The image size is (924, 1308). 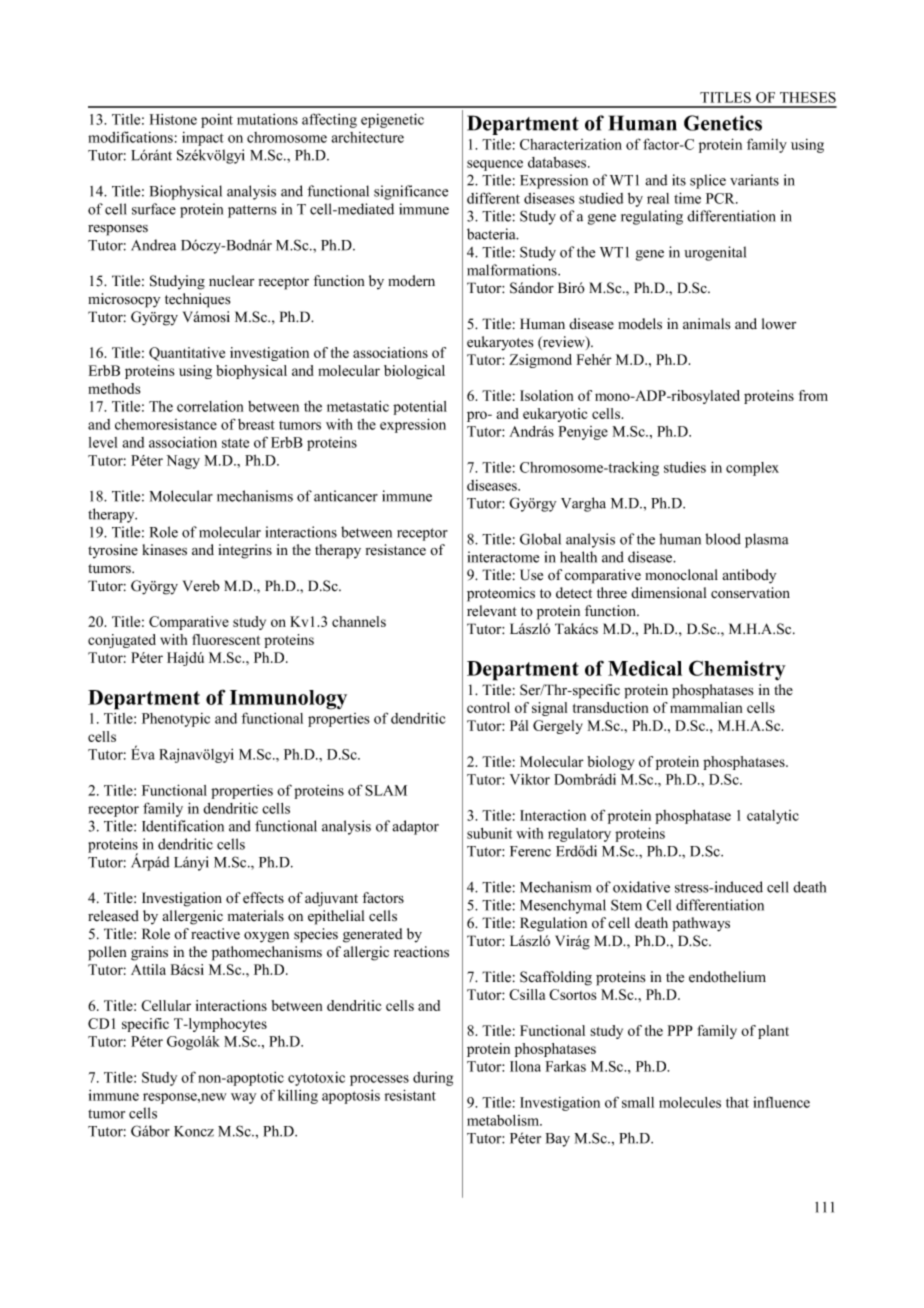 I want to click on fluorescent, so click(x=226, y=639).
